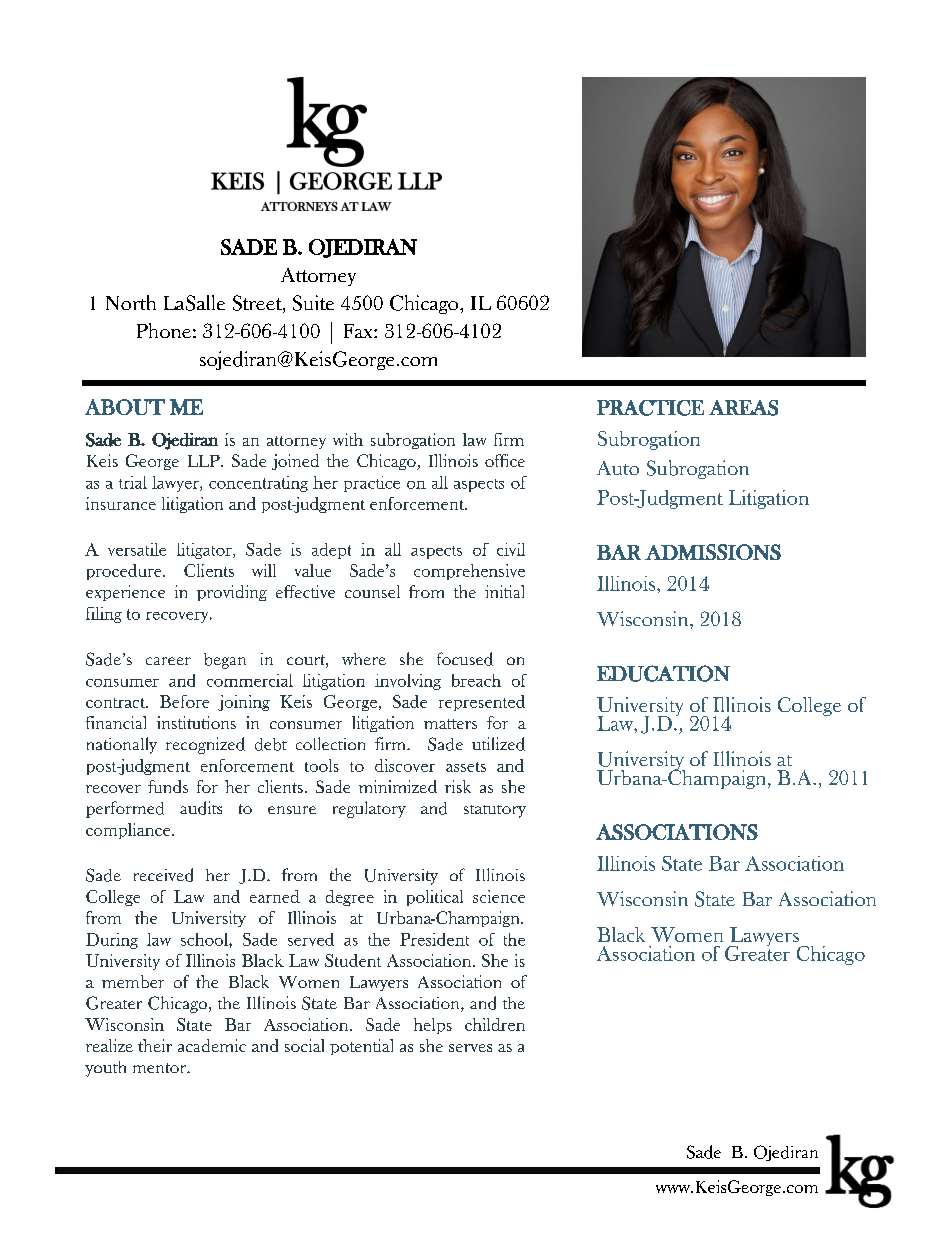  Describe the element at coordinates (408, 682) in the page. I see `involving` at that location.
